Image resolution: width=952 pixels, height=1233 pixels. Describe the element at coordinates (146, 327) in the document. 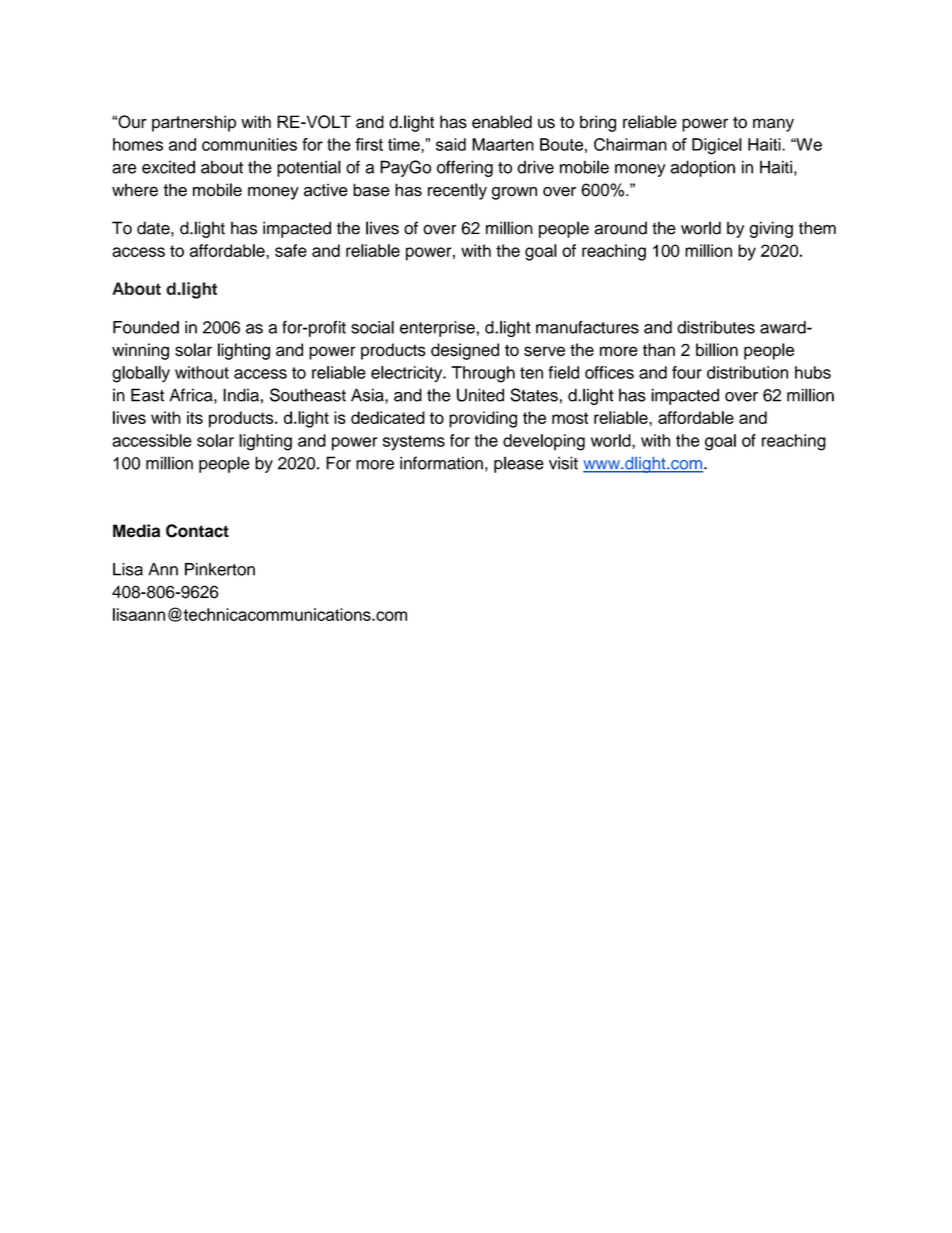

I see `Founded` at that location.
